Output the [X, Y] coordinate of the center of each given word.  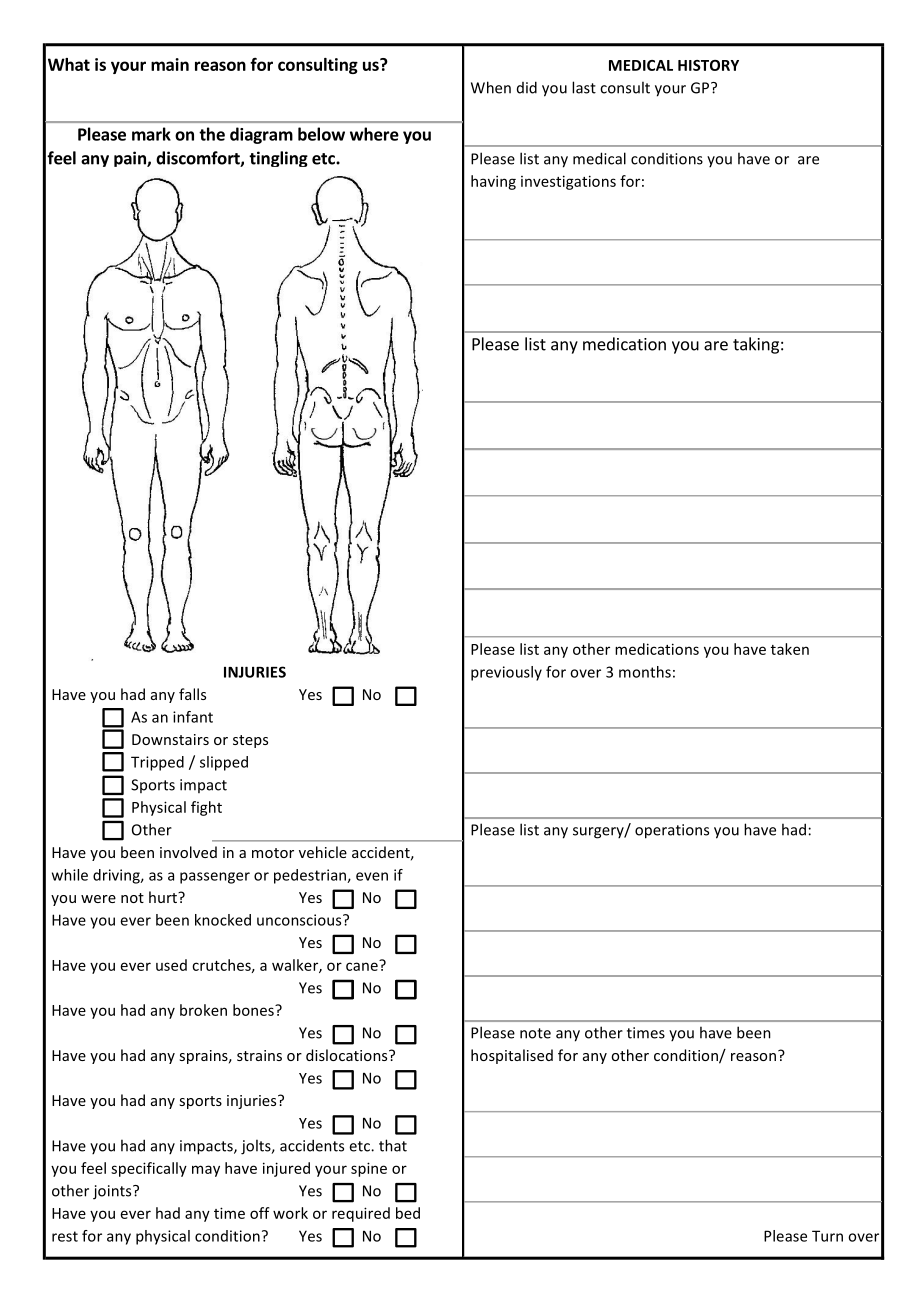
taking [756, 345]
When [491, 87]
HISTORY [708, 65]
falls [192, 694]
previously [506, 673]
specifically [149, 1169]
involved [188, 852]
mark [151, 134]
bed [408, 1213]
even [372, 876]
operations [672, 831]
